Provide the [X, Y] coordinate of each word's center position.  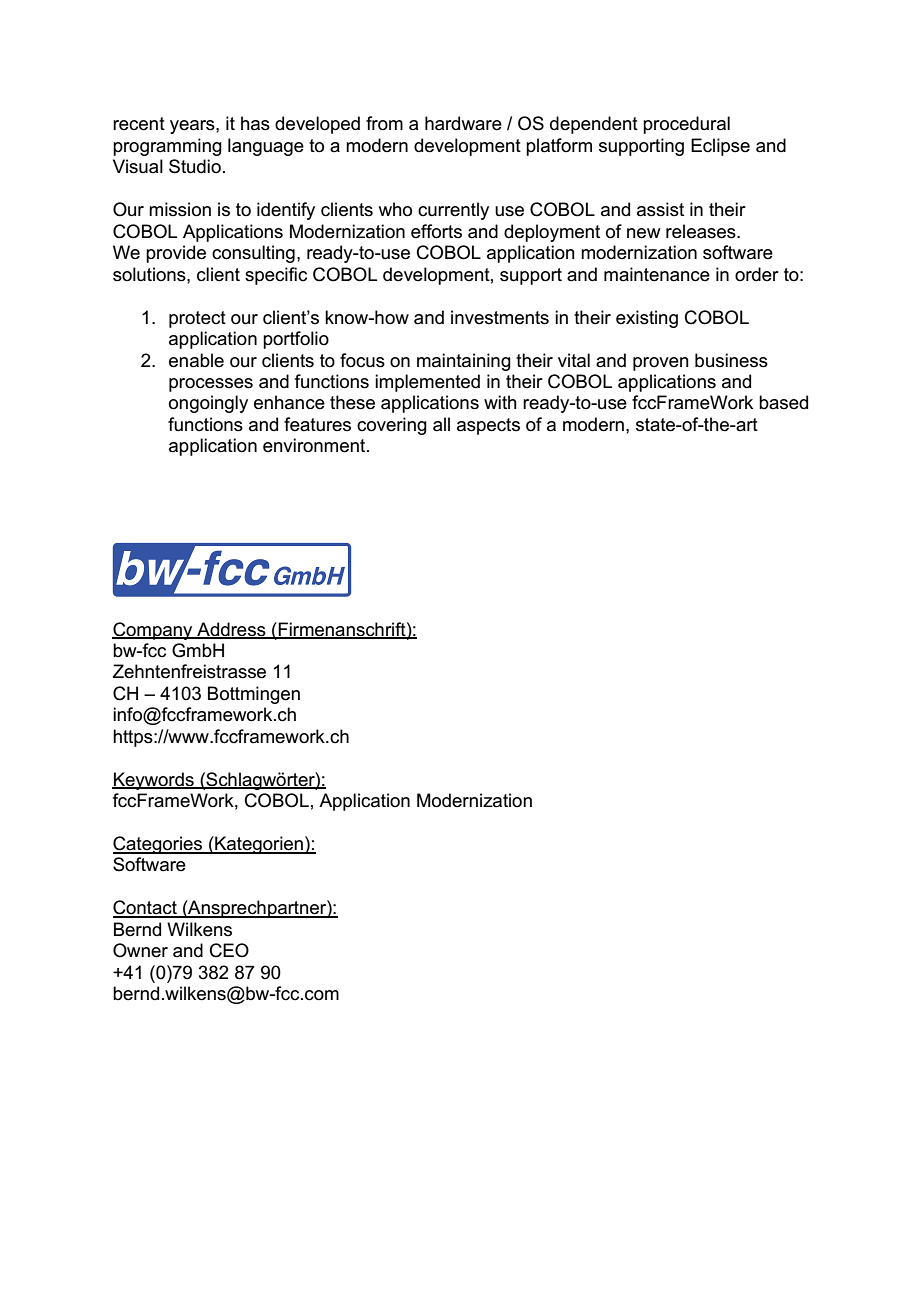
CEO [229, 950]
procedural [686, 125]
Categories [159, 845]
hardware [463, 123]
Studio [195, 166]
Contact [146, 908]
